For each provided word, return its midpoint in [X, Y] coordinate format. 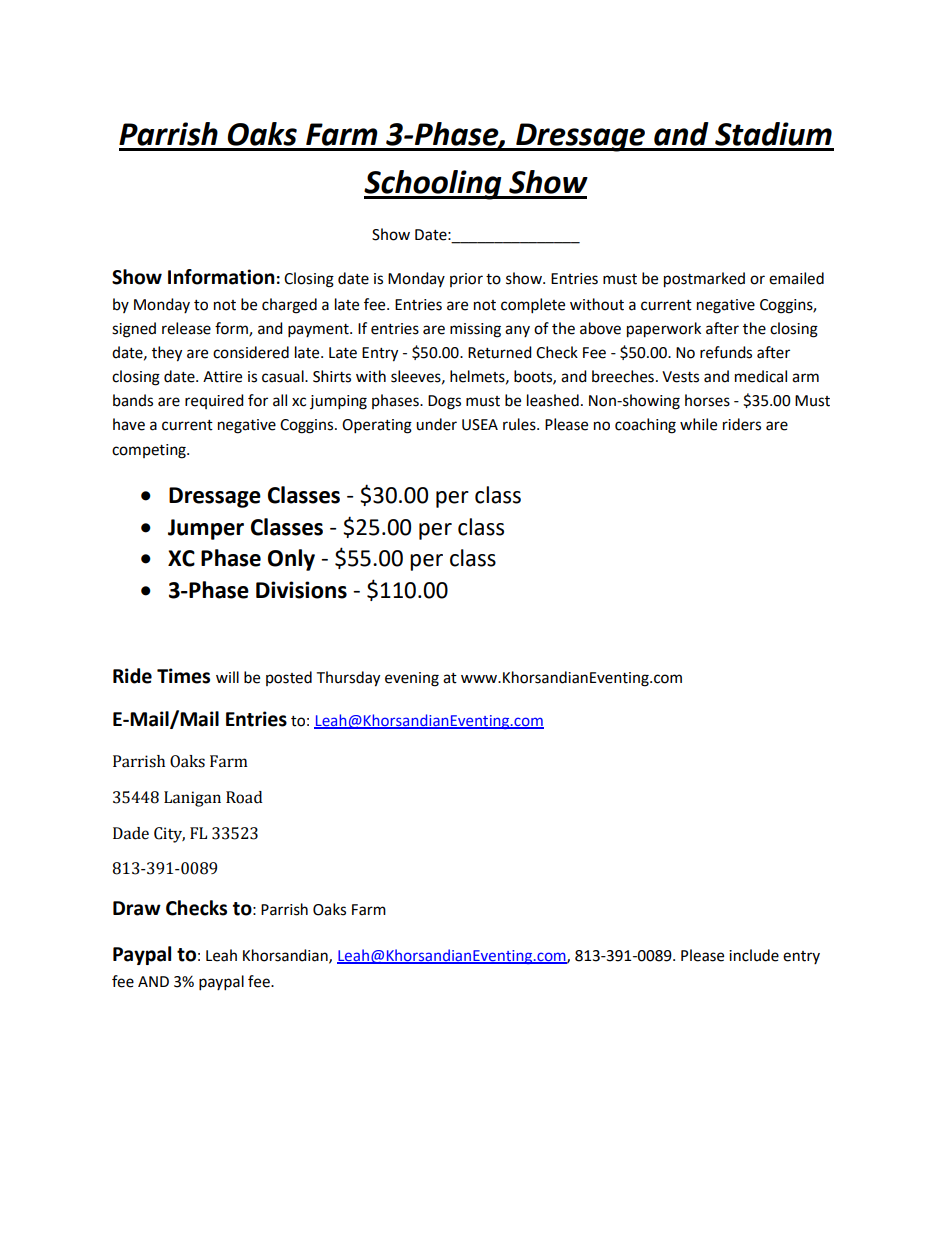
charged [289, 306]
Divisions [301, 590]
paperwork [664, 330]
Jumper [206, 529]
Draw [137, 908]
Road [244, 797]
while [698, 424]
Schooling [434, 185]
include [754, 955]
